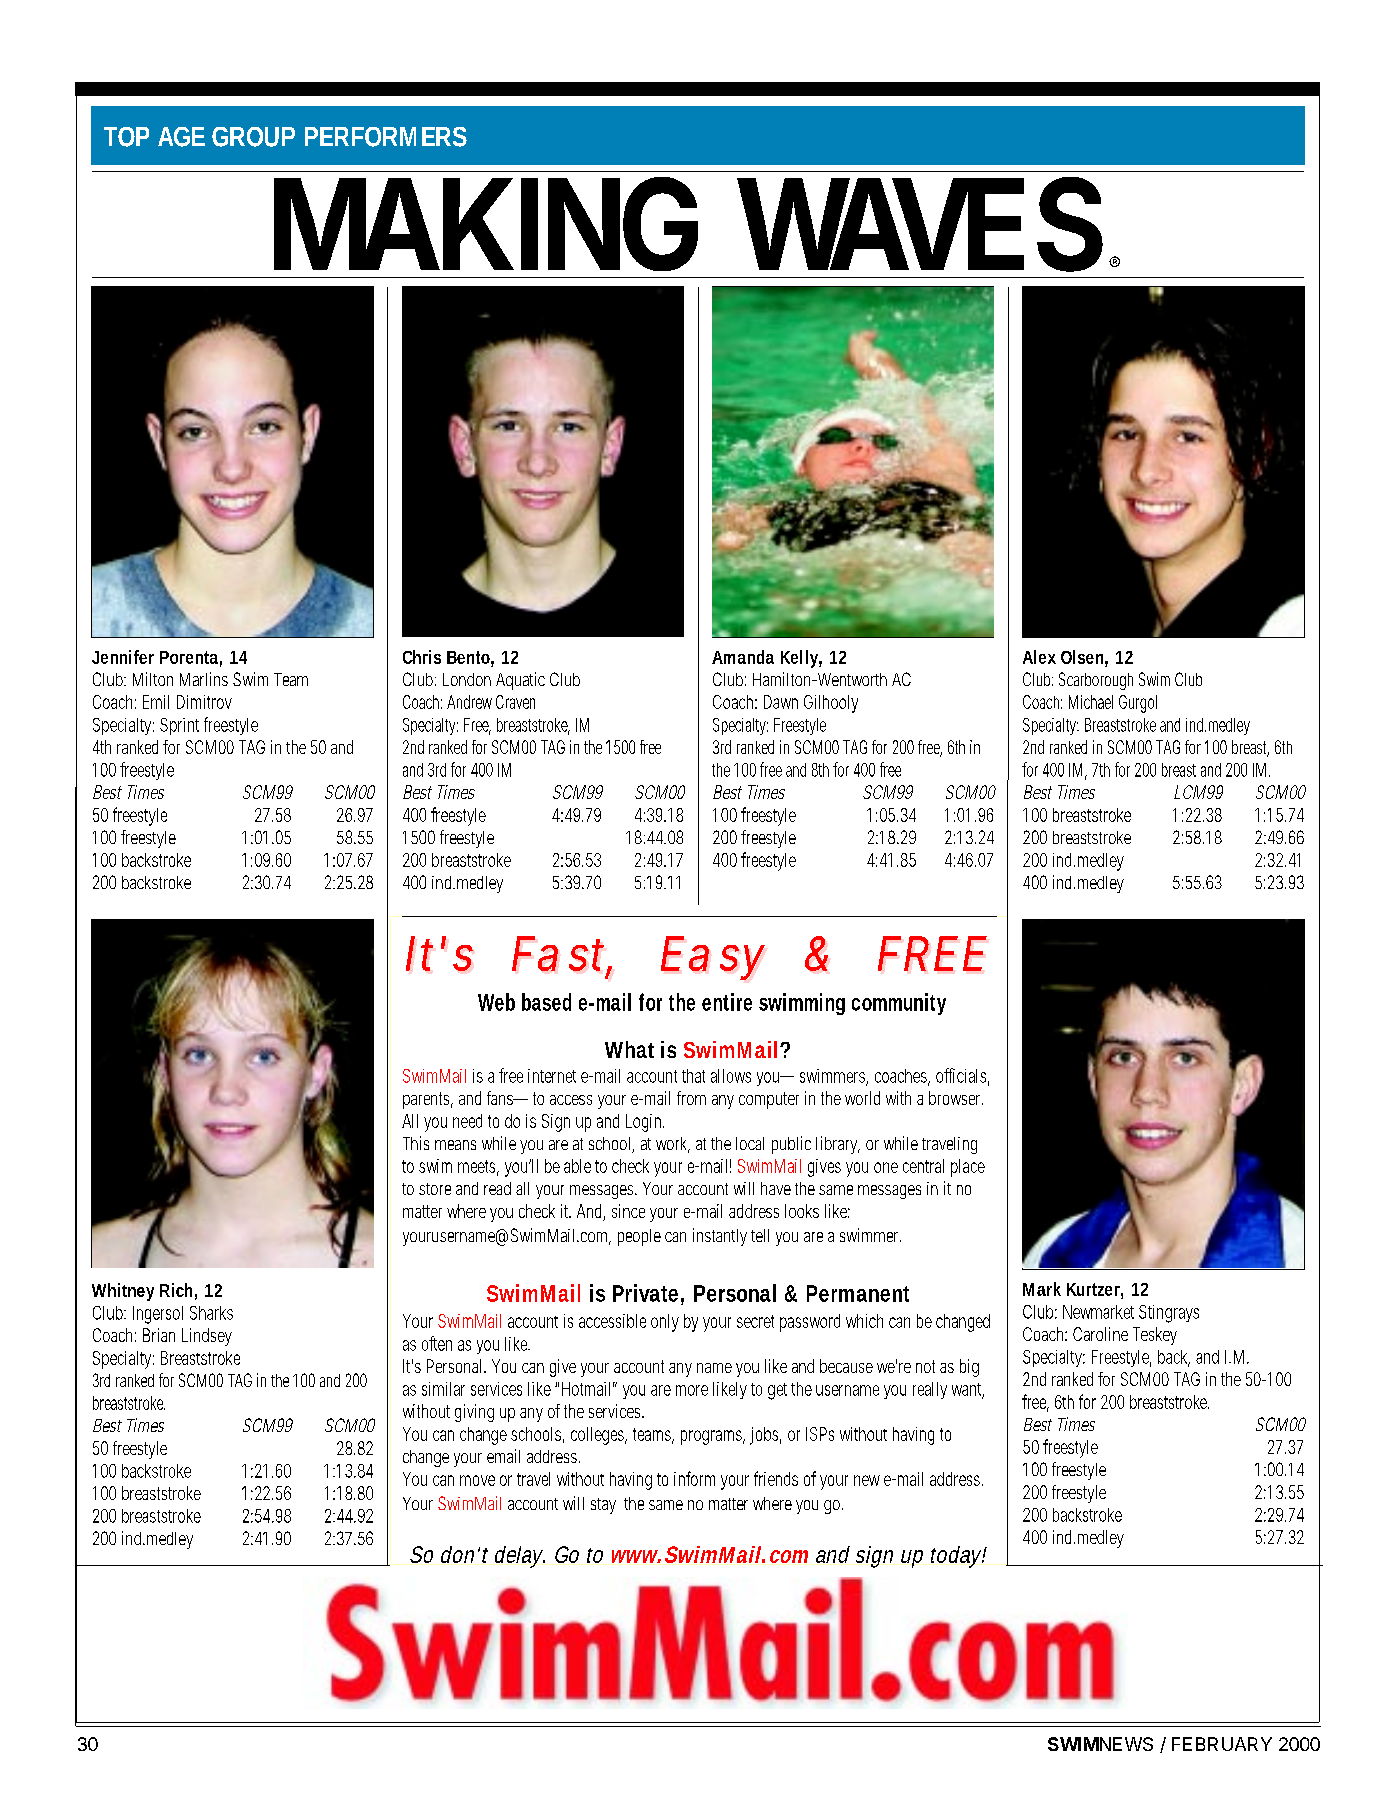 The image size is (1396, 1819). I want to click on Dawn, so click(781, 702).
